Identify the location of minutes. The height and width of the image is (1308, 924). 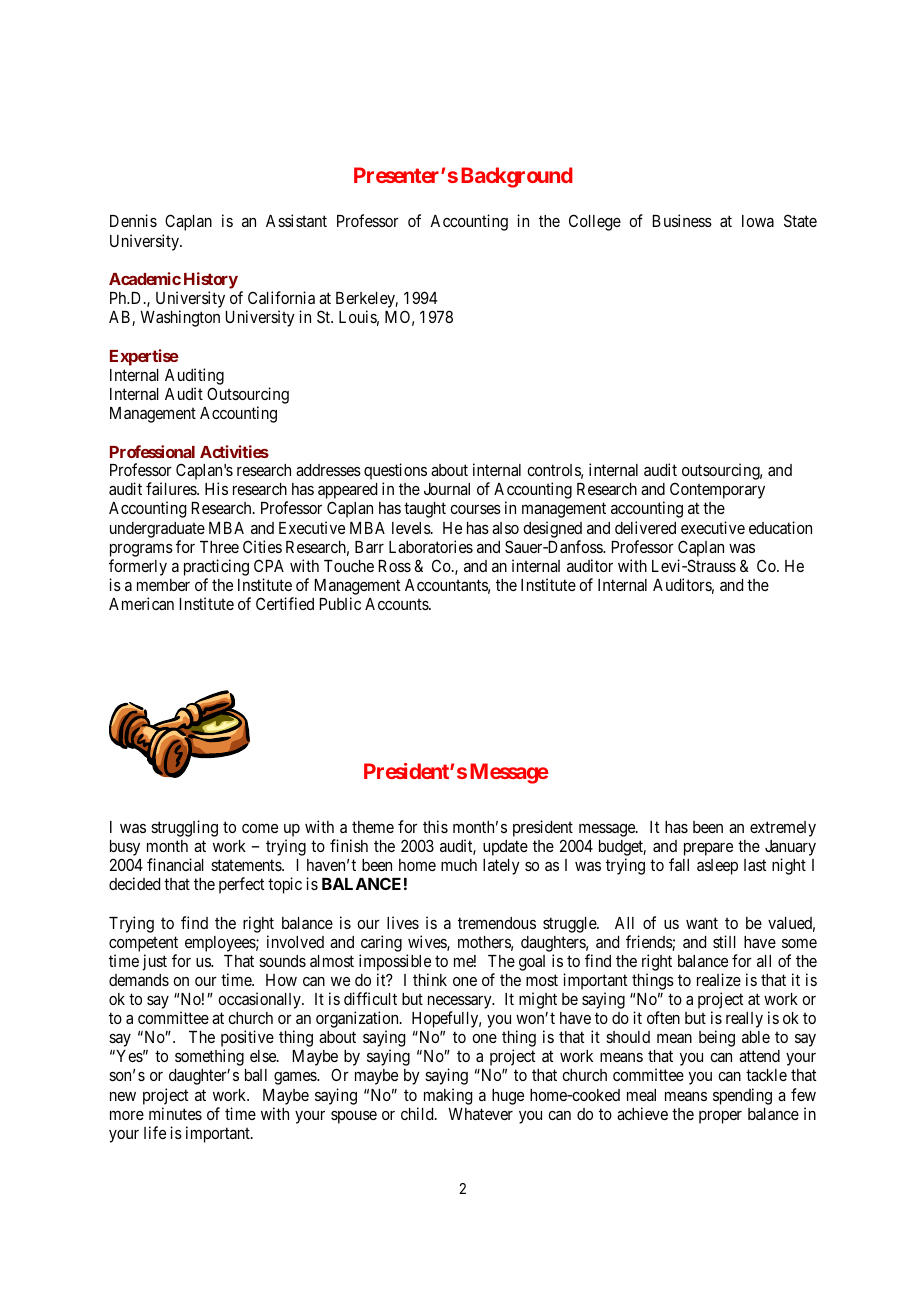
(175, 1113).
